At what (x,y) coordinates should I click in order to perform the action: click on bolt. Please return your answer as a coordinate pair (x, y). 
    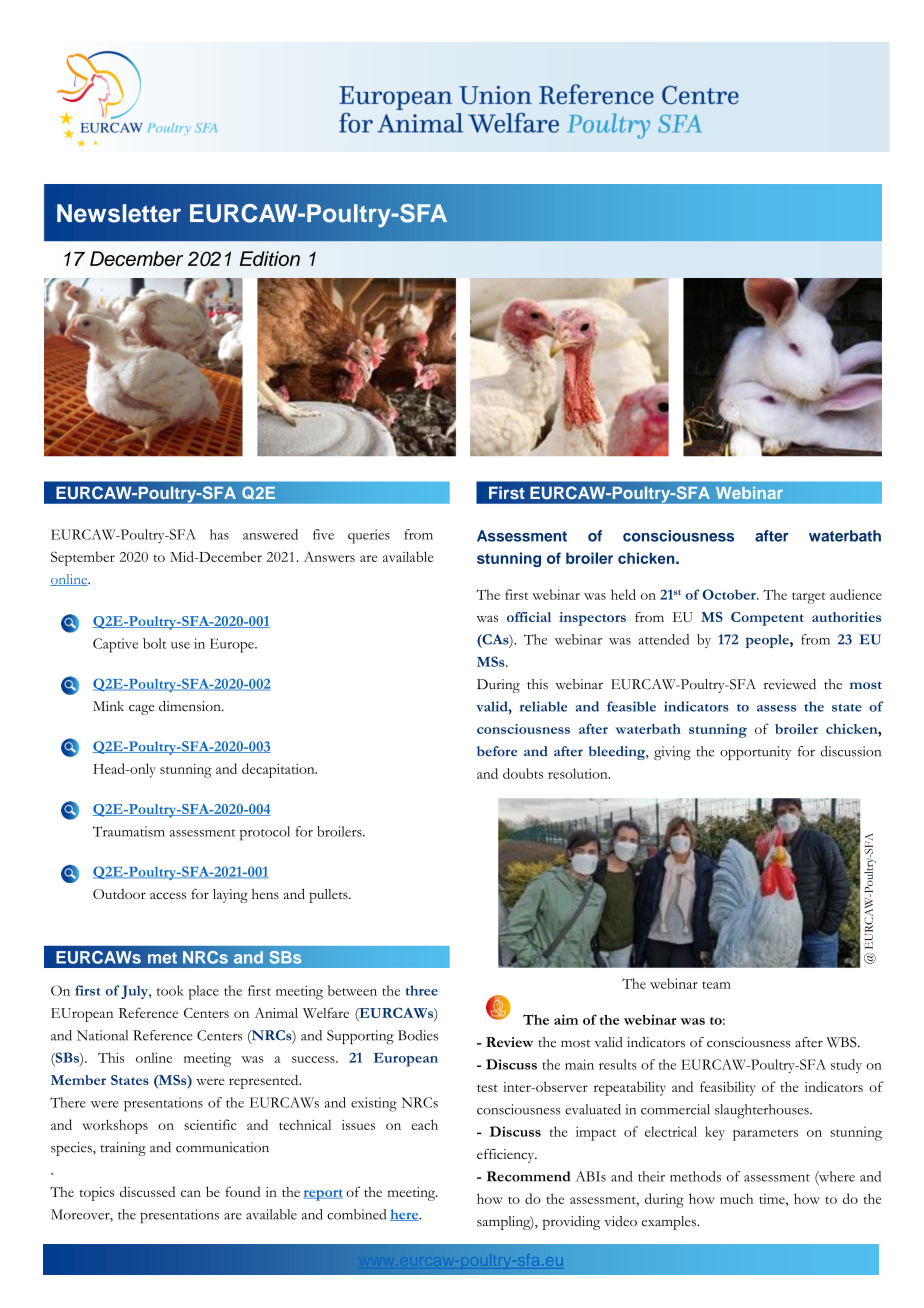
    Looking at the image, I should click on (154, 643).
